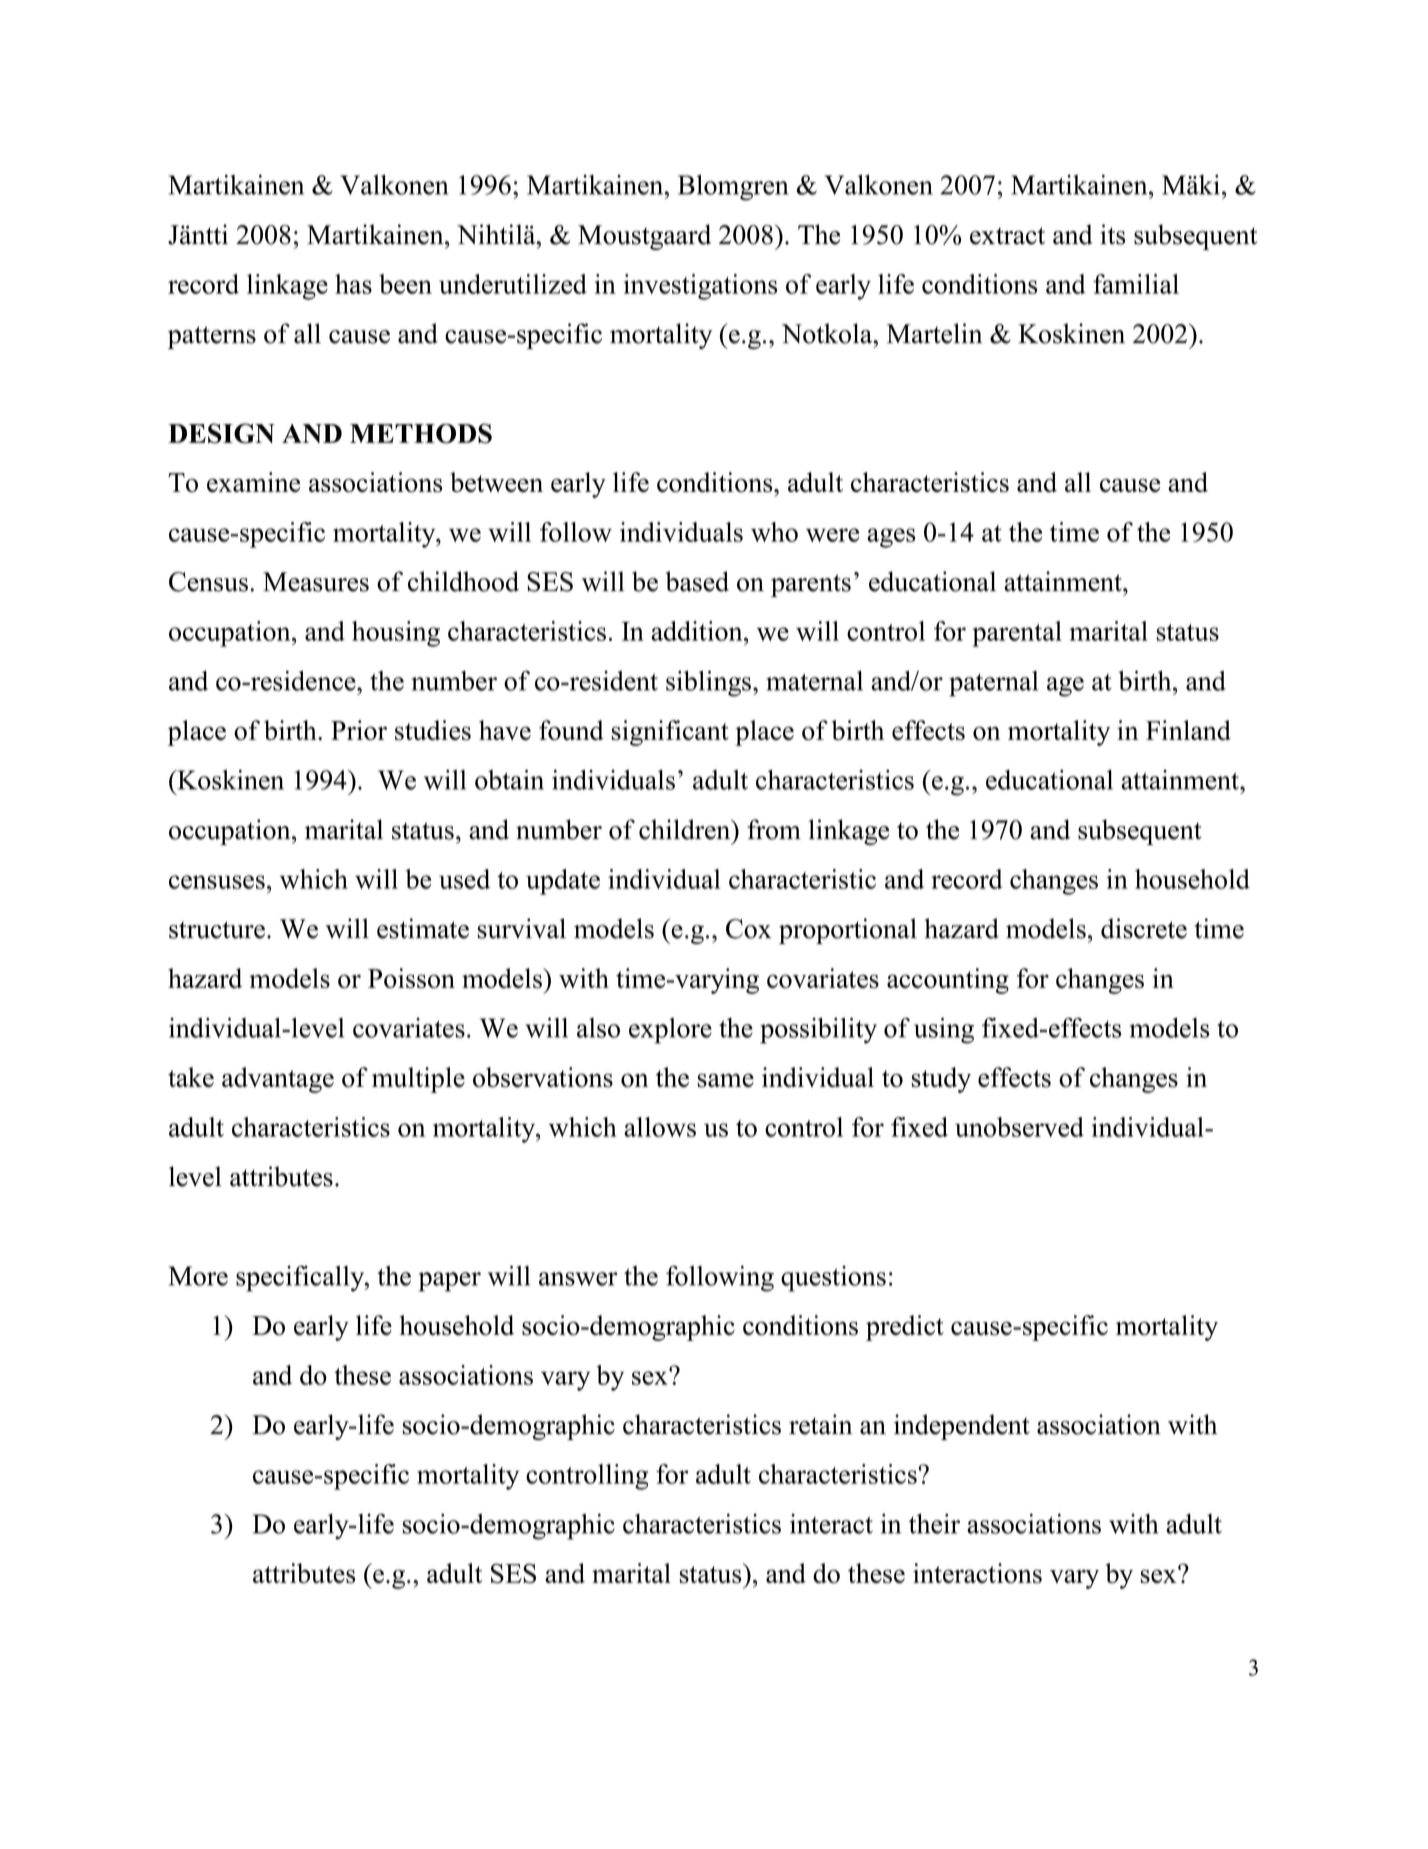  Describe the element at coordinates (700, 287) in the screenshot. I see `investigations` at that location.
